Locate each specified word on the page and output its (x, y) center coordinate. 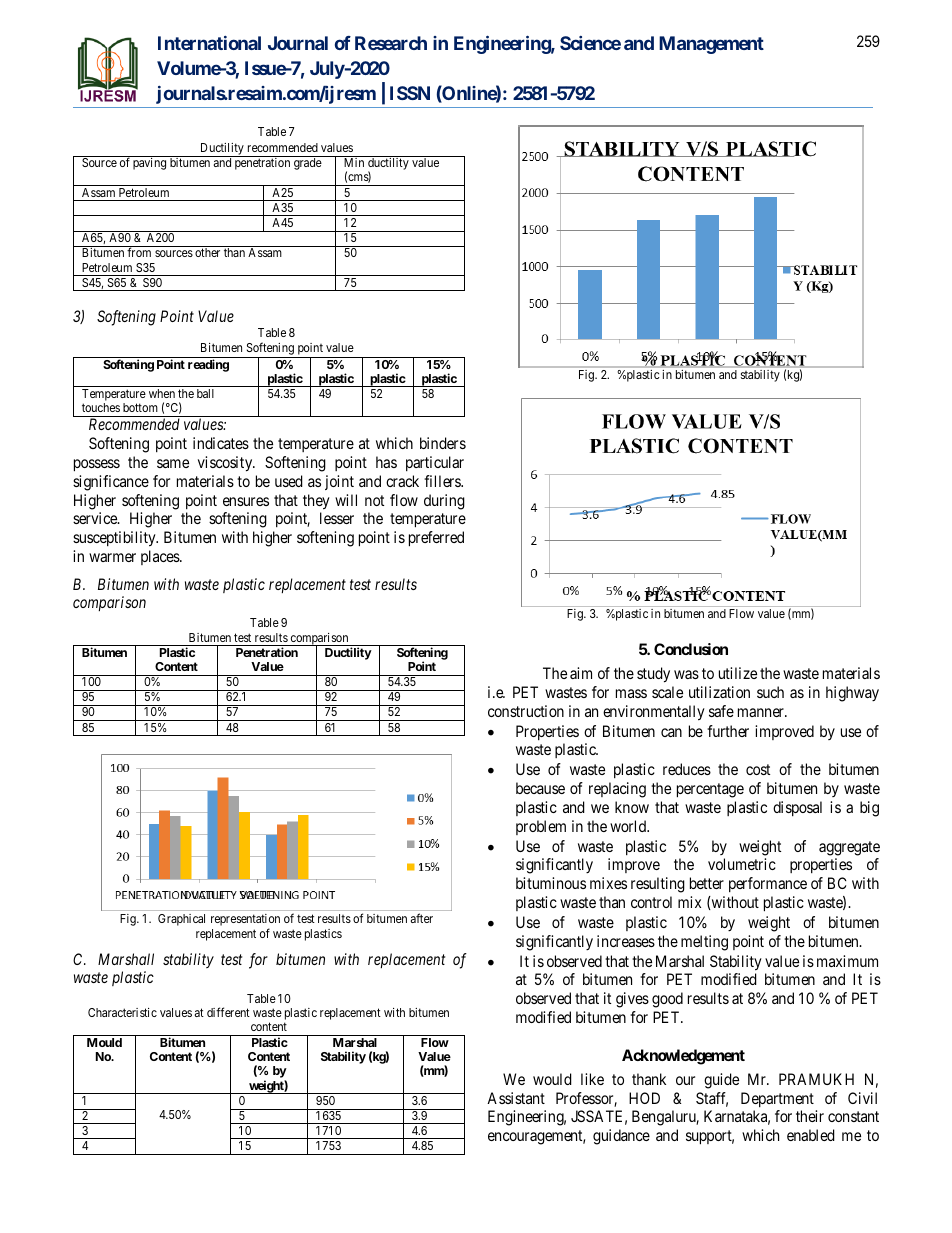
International (209, 43)
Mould (104, 1042)
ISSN (410, 93)
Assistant (516, 1098)
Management (711, 45)
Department (777, 1099)
